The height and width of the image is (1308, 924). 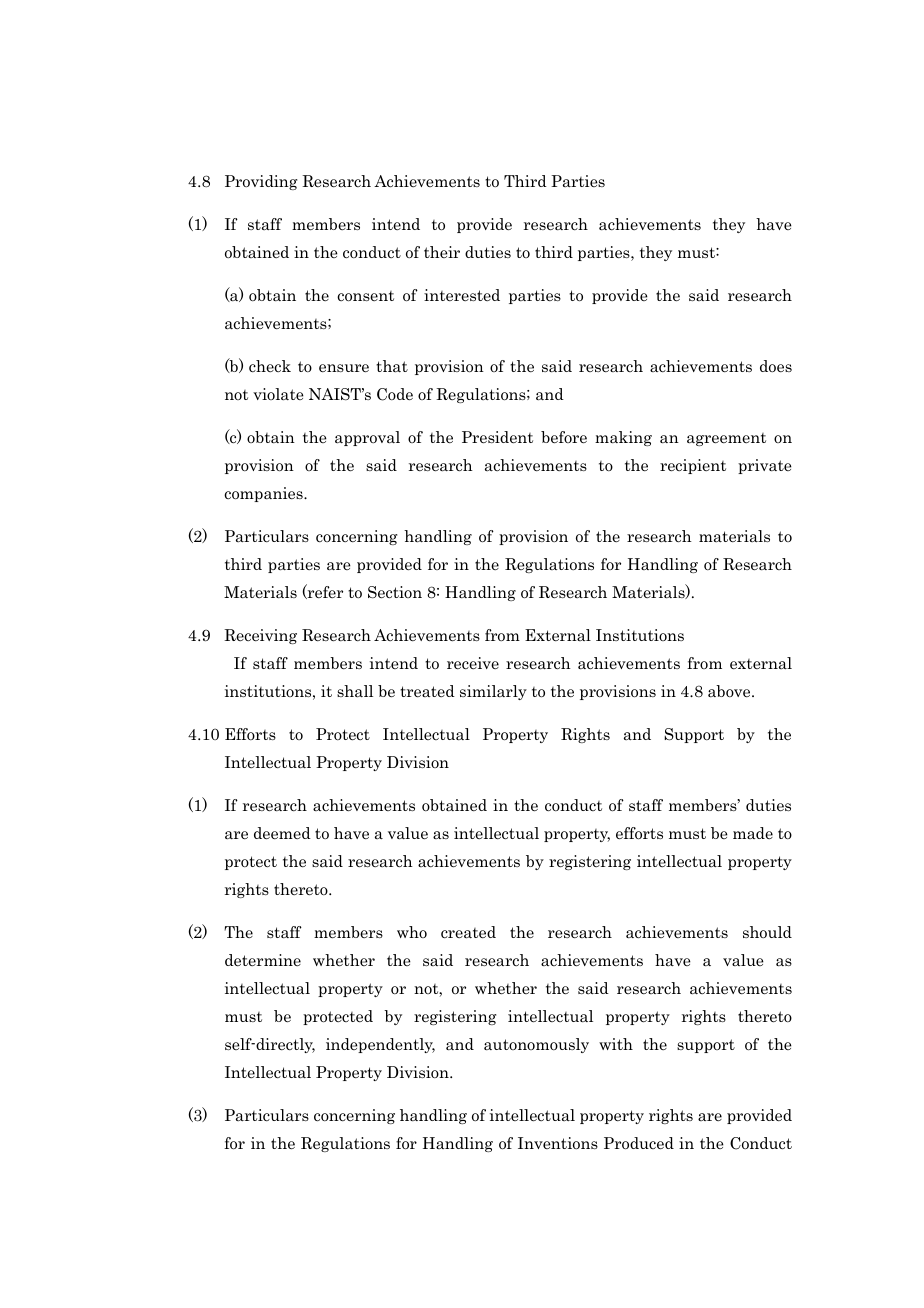 I want to click on Inventions, so click(x=558, y=1143).
